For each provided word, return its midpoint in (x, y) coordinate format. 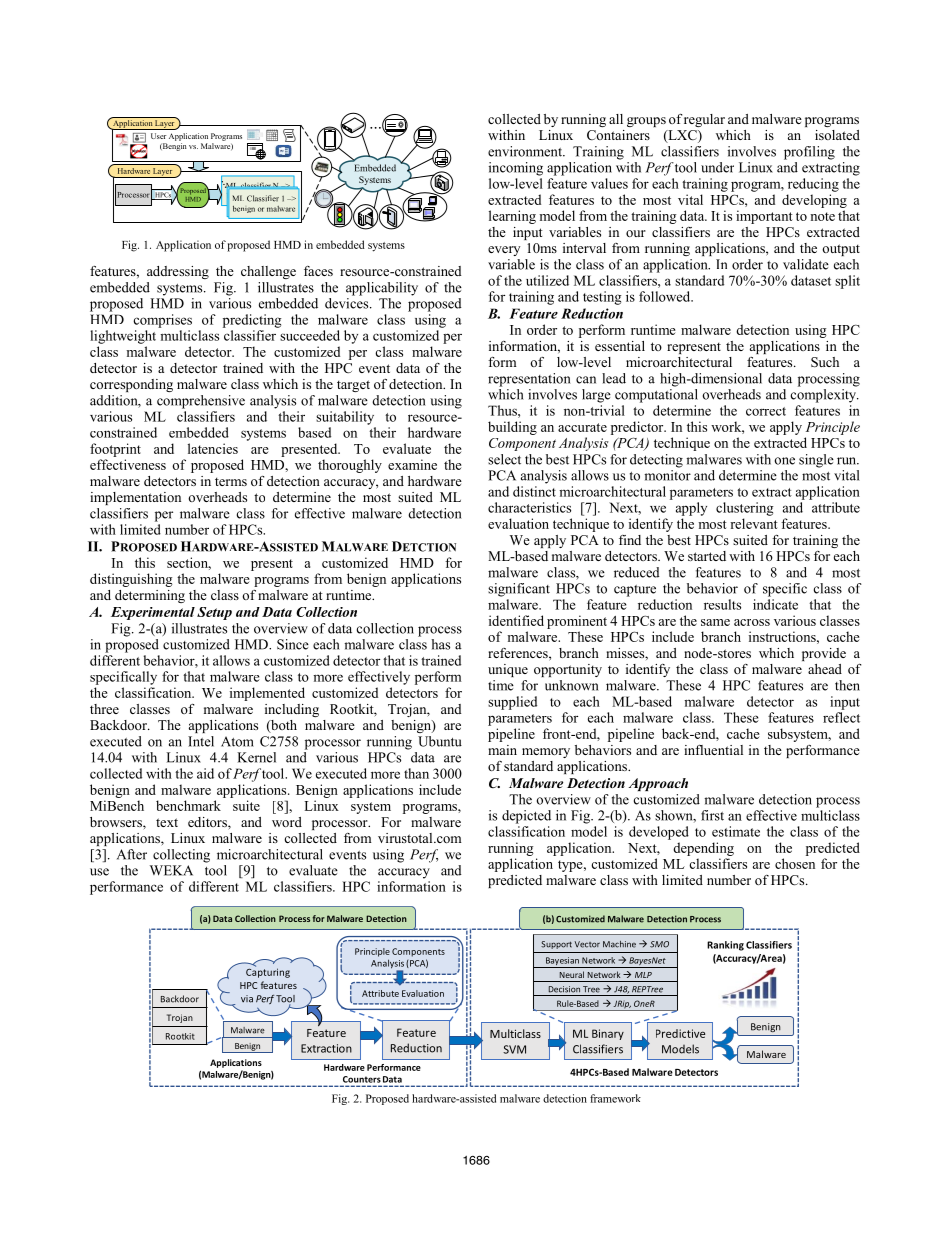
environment (526, 151)
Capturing (268, 972)
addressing (178, 272)
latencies (213, 448)
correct (766, 411)
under (717, 167)
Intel (201, 741)
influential (713, 750)
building (512, 428)
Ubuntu (440, 741)
